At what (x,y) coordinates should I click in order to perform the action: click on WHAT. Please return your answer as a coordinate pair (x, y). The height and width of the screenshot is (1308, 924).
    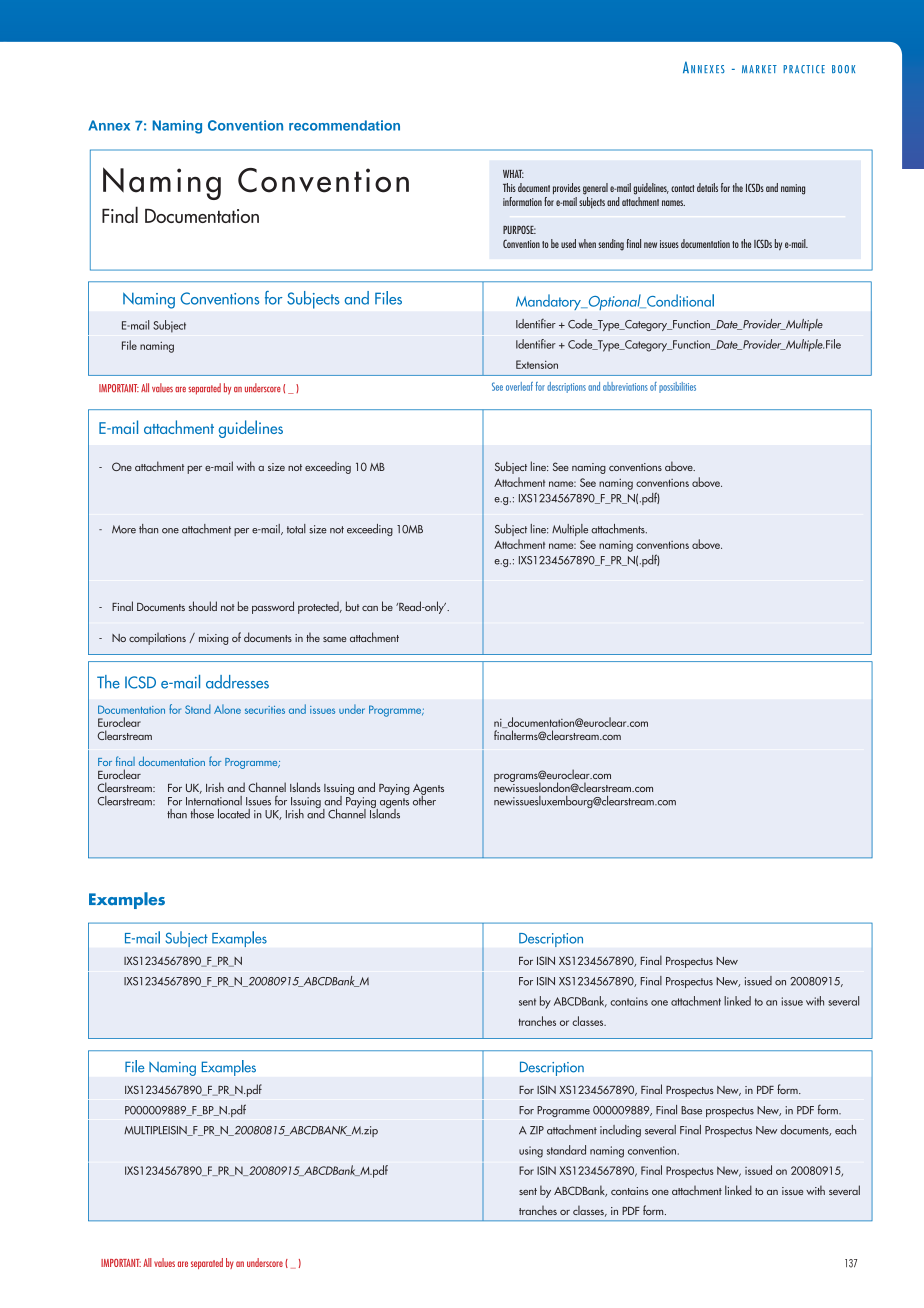
    Looking at the image, I should click on (513, 174).
